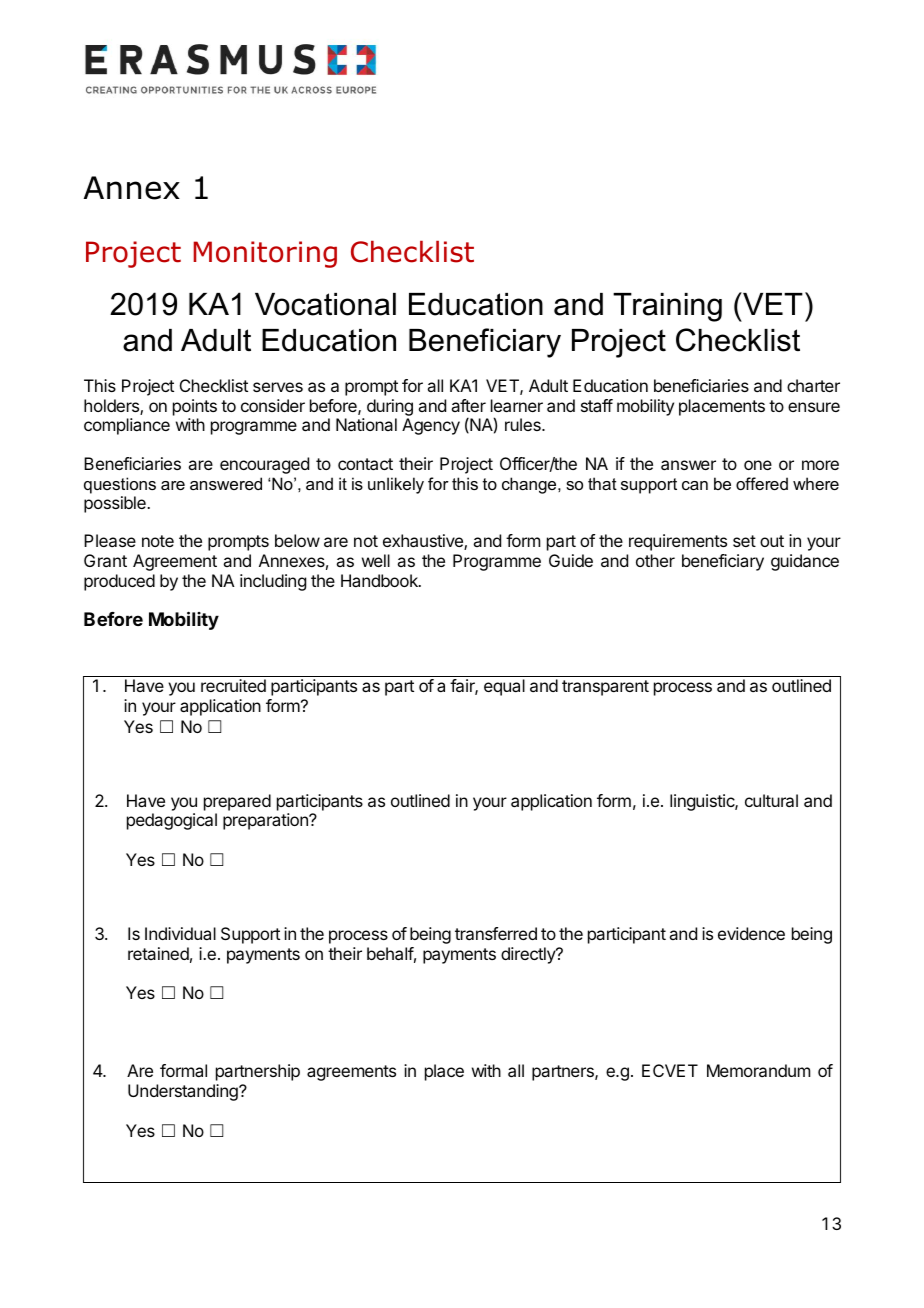  Describe the element at coordinates (265, 254) in the image. I see `Monitoring` at that location.
